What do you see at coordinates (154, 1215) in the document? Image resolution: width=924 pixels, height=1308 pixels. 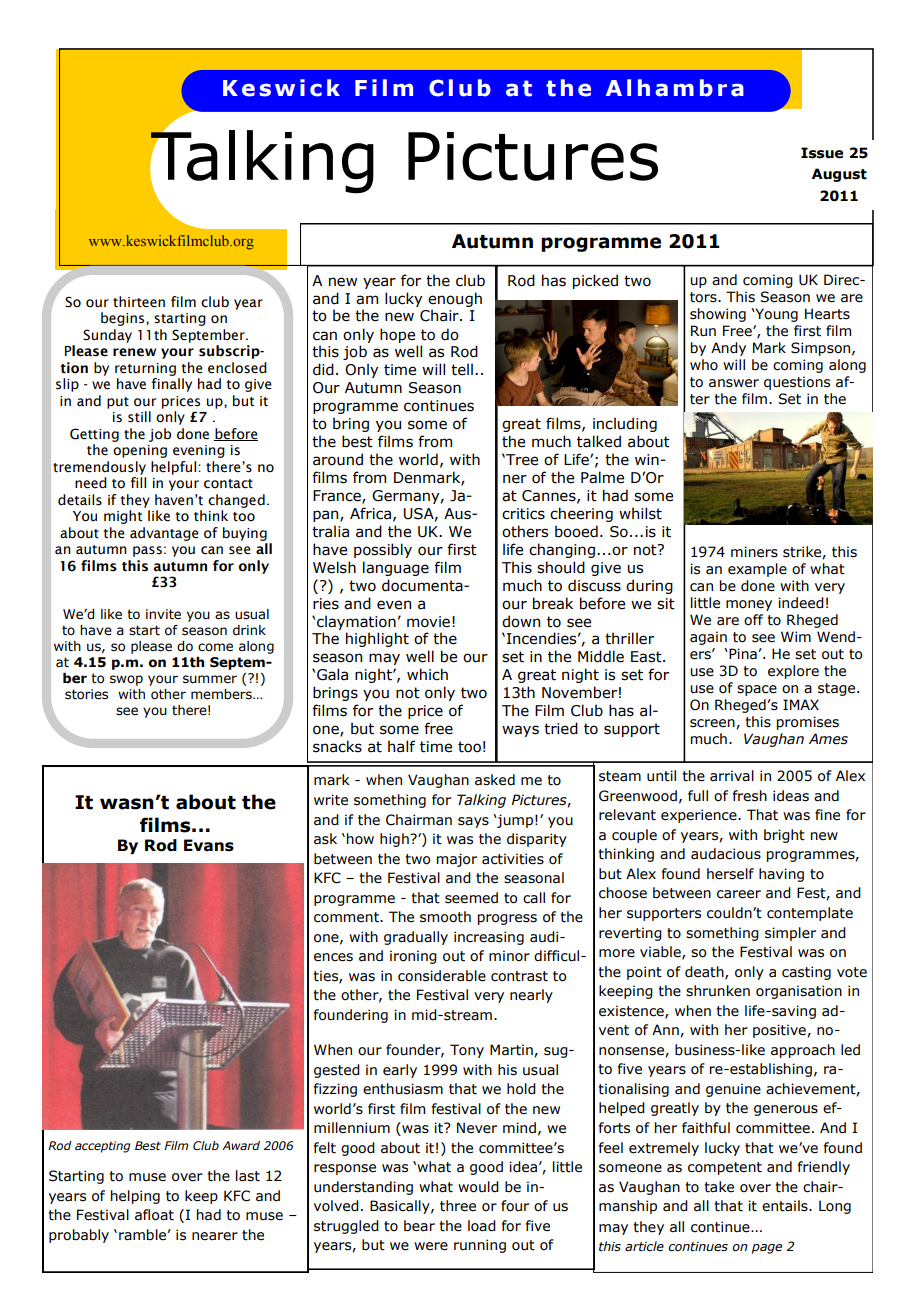 I see `afloat` at bounding box center [154, 1215].
